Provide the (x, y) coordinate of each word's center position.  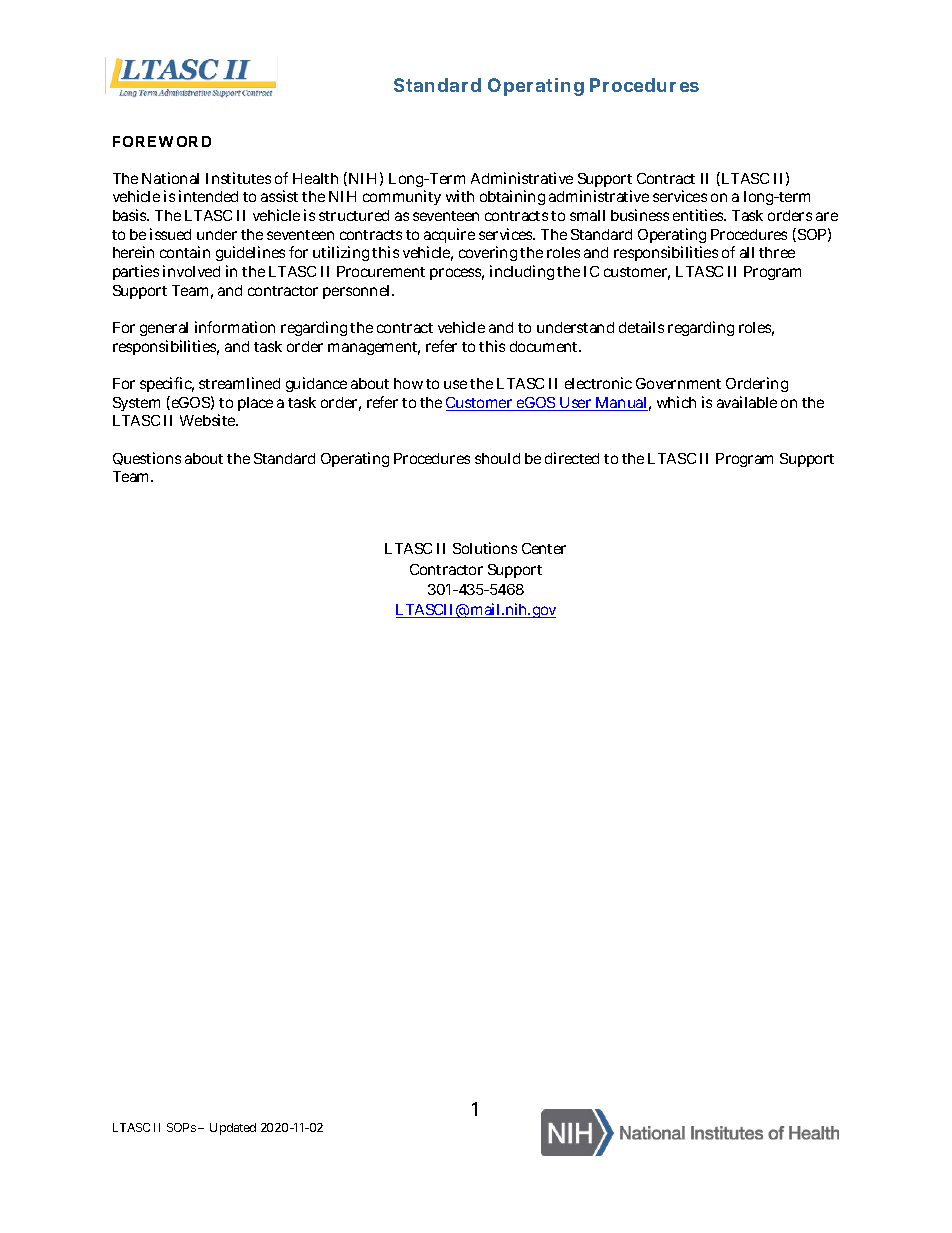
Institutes (238, 178)
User (576, 404)
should (497, 458)
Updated (233, 1129)
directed (572, 458)
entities (699, 215)
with (460, 196)
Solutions (485, 548)
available (747, 402)
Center (544, 548)
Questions (147, 458)
